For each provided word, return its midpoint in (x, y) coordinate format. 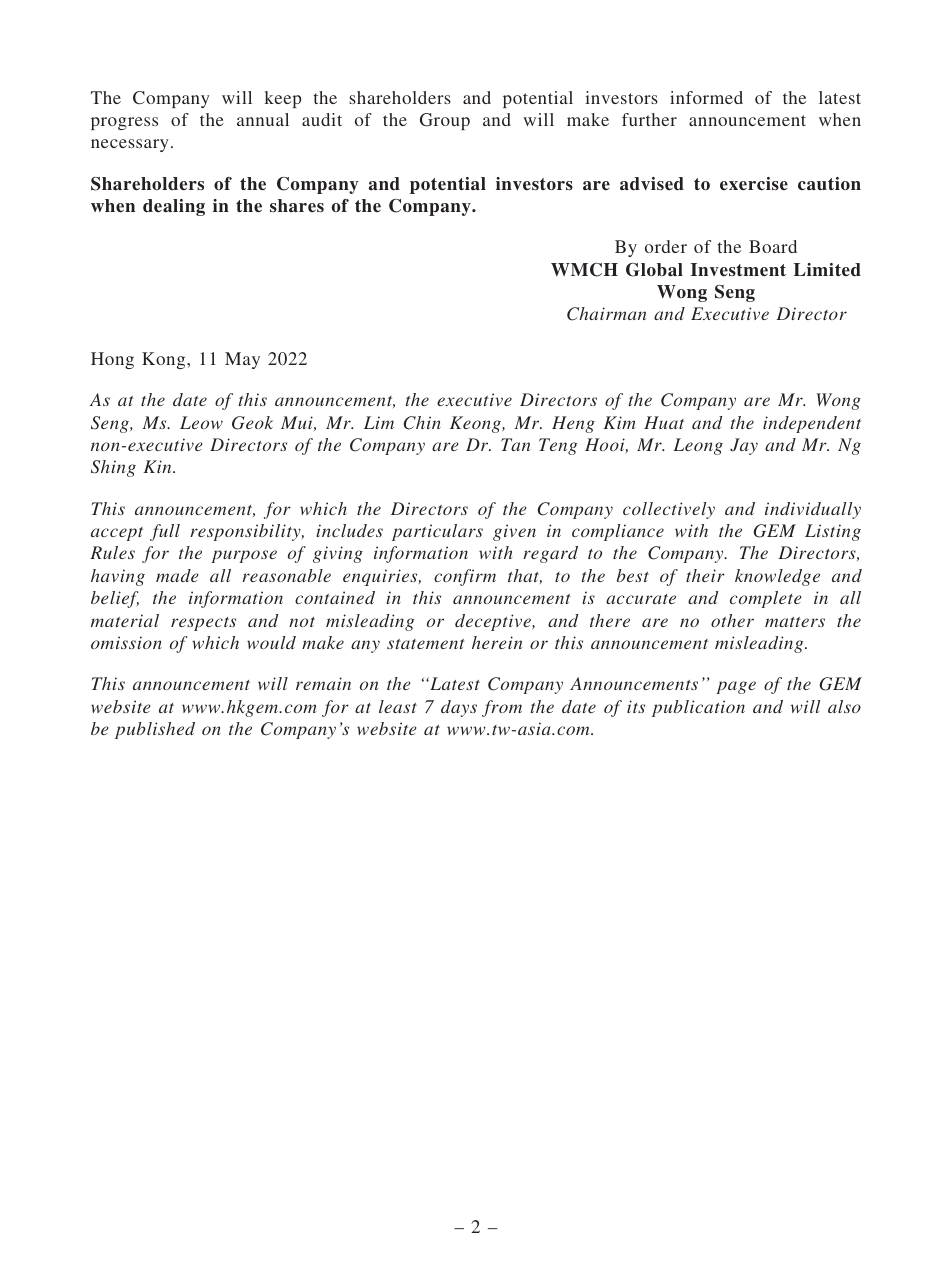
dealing (174, 207)
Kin (158, 466)
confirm (465, 577)
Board (773, 246)
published (155, 730)
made (177, 575)
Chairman (606, 314)
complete (765, 599)
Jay (744, 446)
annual (263, 119)
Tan (515, 444)
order (666, 246)
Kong (165, 360)
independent (812, 424)
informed (706, 97)
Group (445, 121)
